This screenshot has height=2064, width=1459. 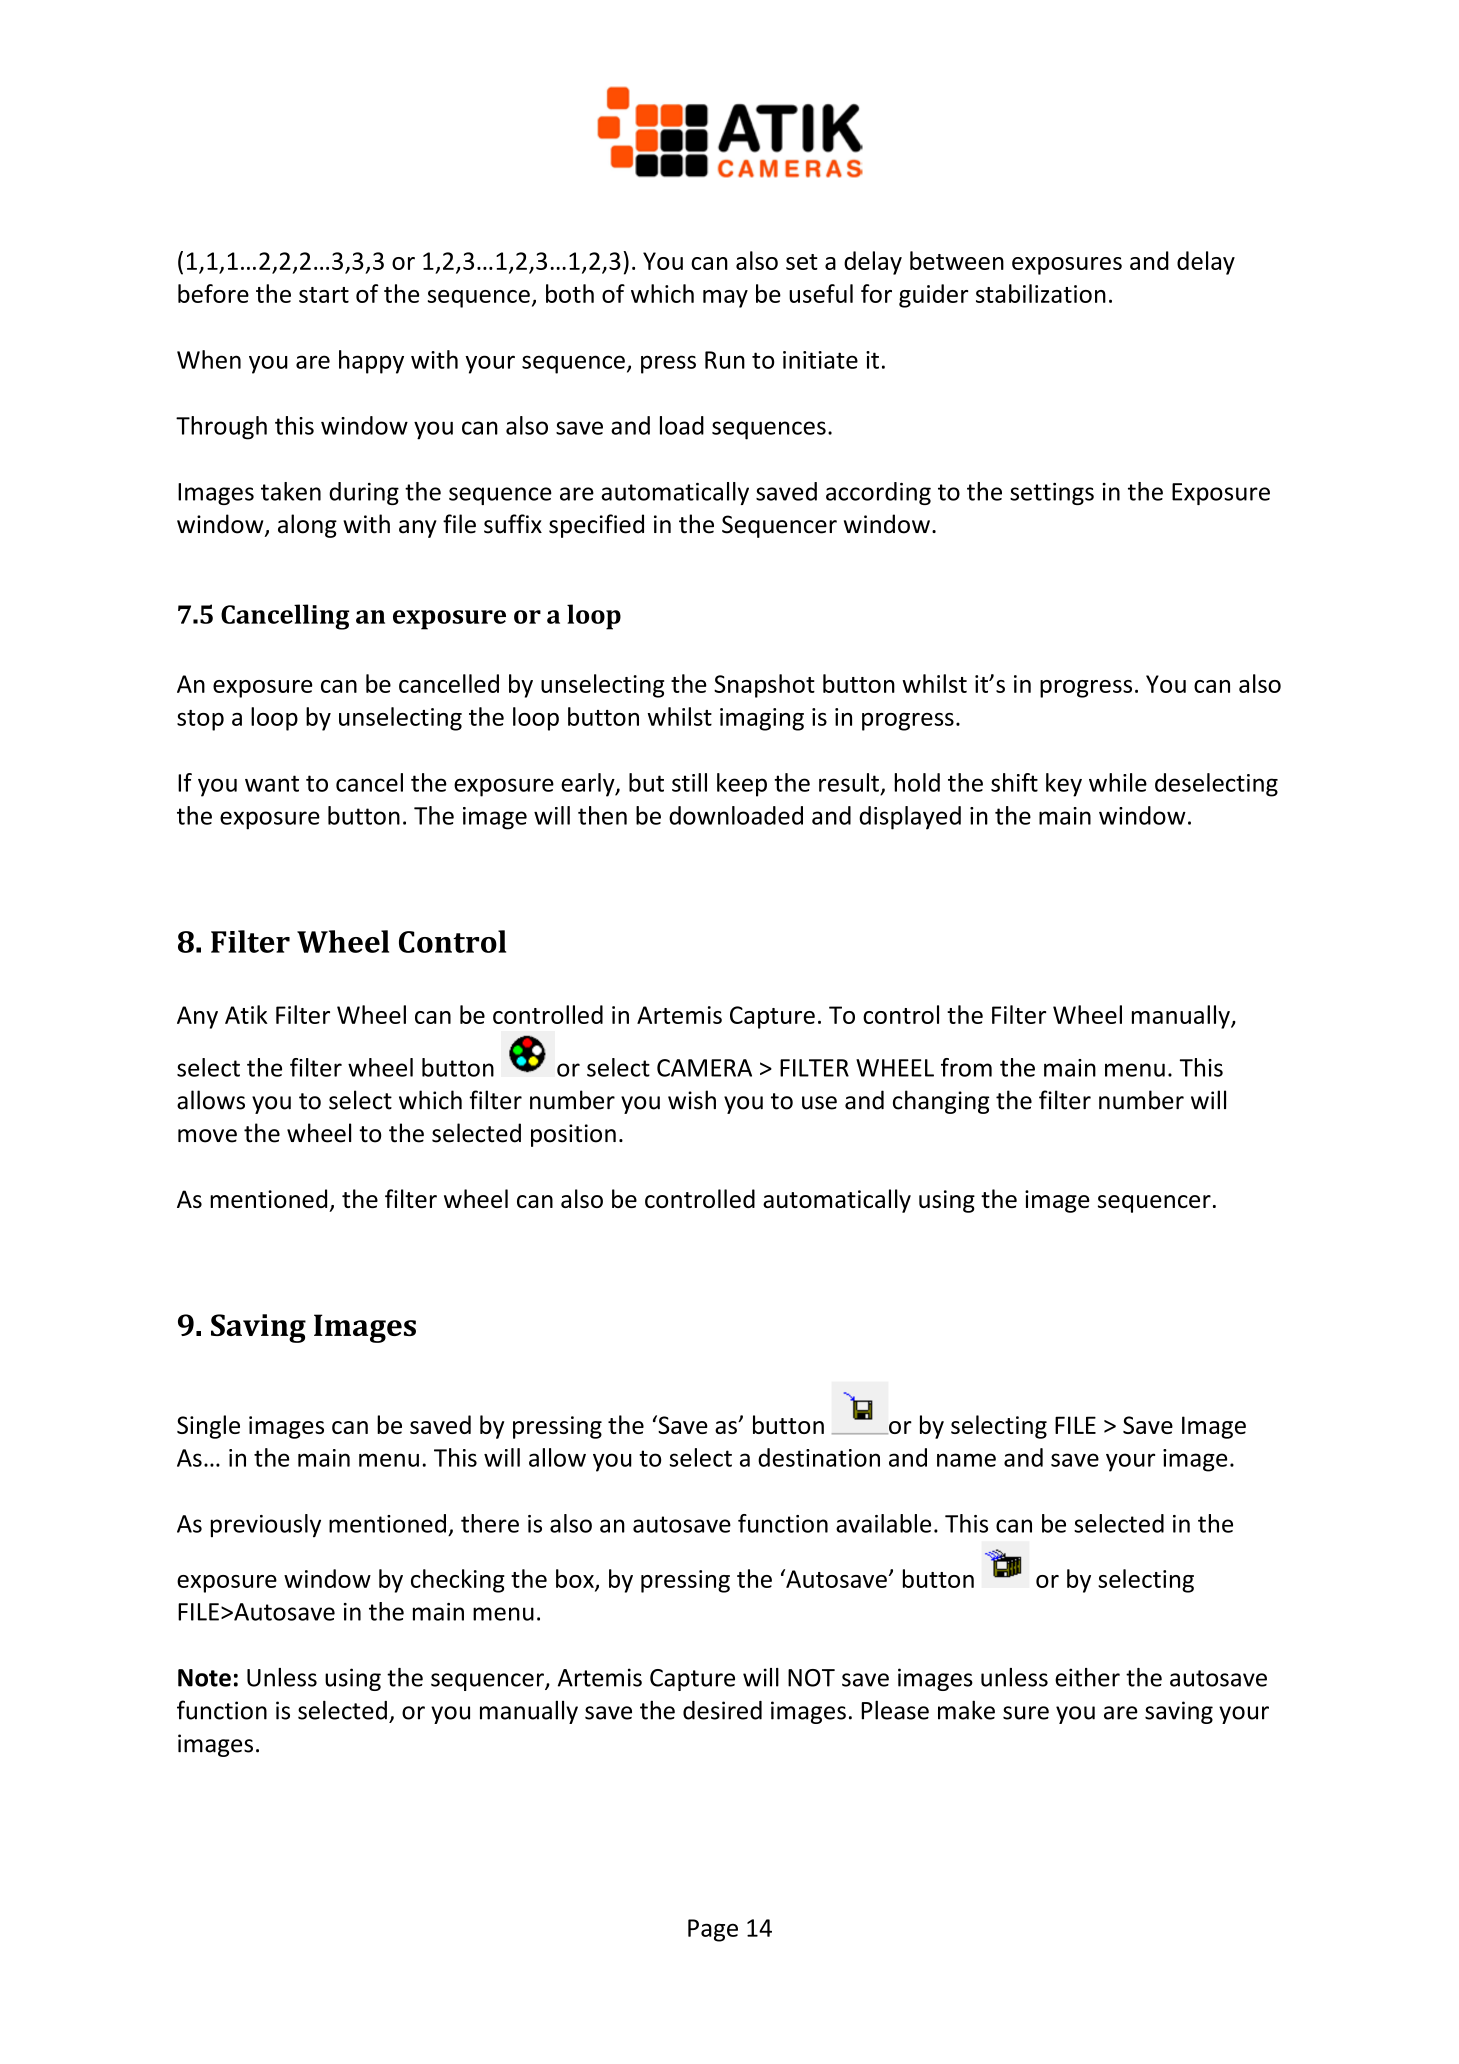 I want to click on then, so click(x=602, y=815).
